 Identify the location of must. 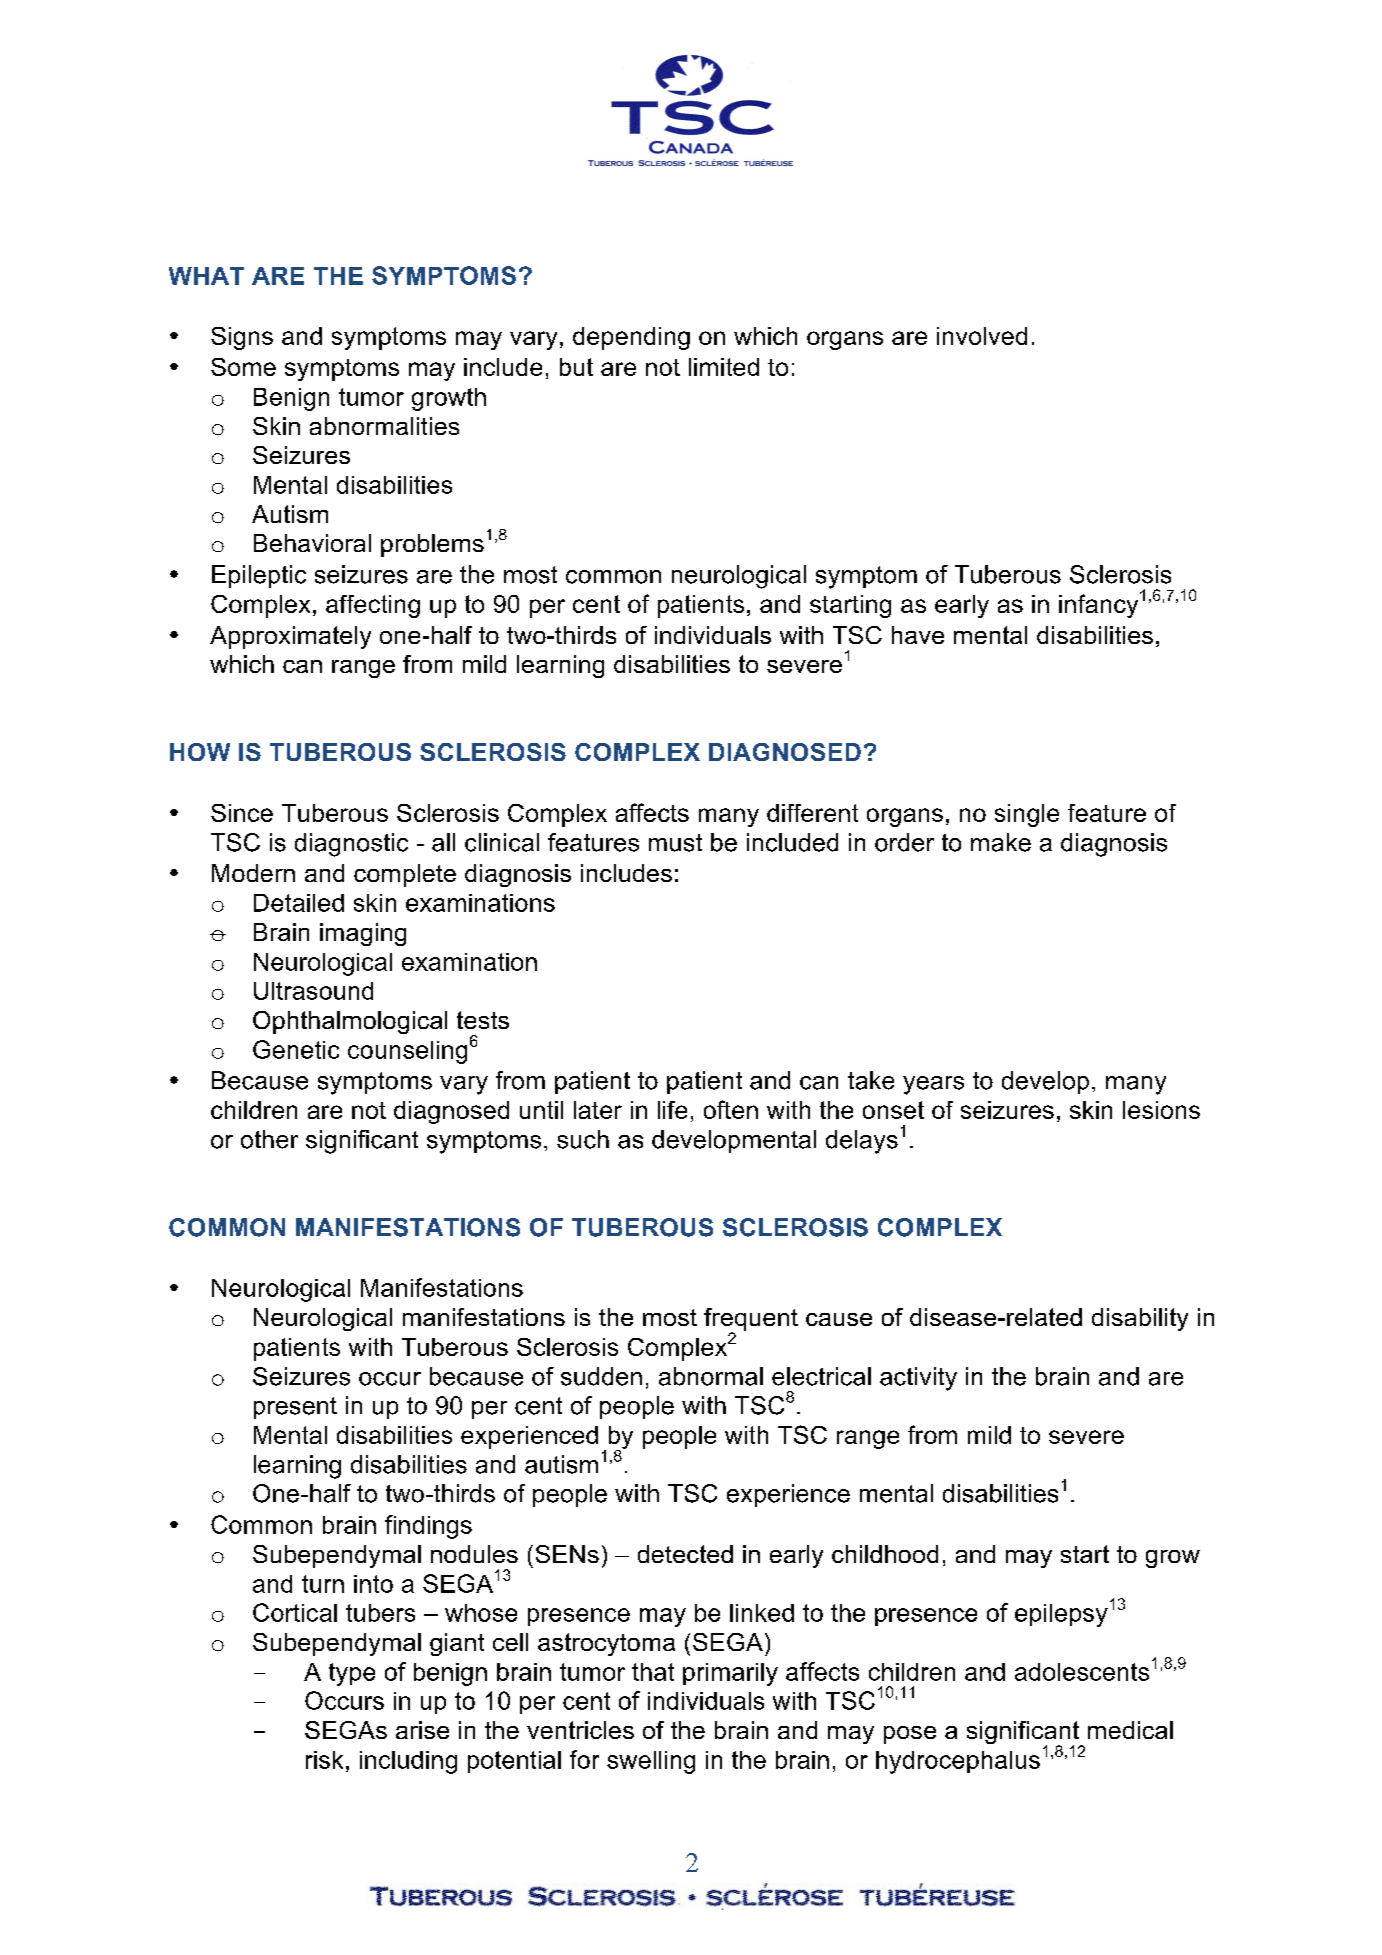
(675, 843).
